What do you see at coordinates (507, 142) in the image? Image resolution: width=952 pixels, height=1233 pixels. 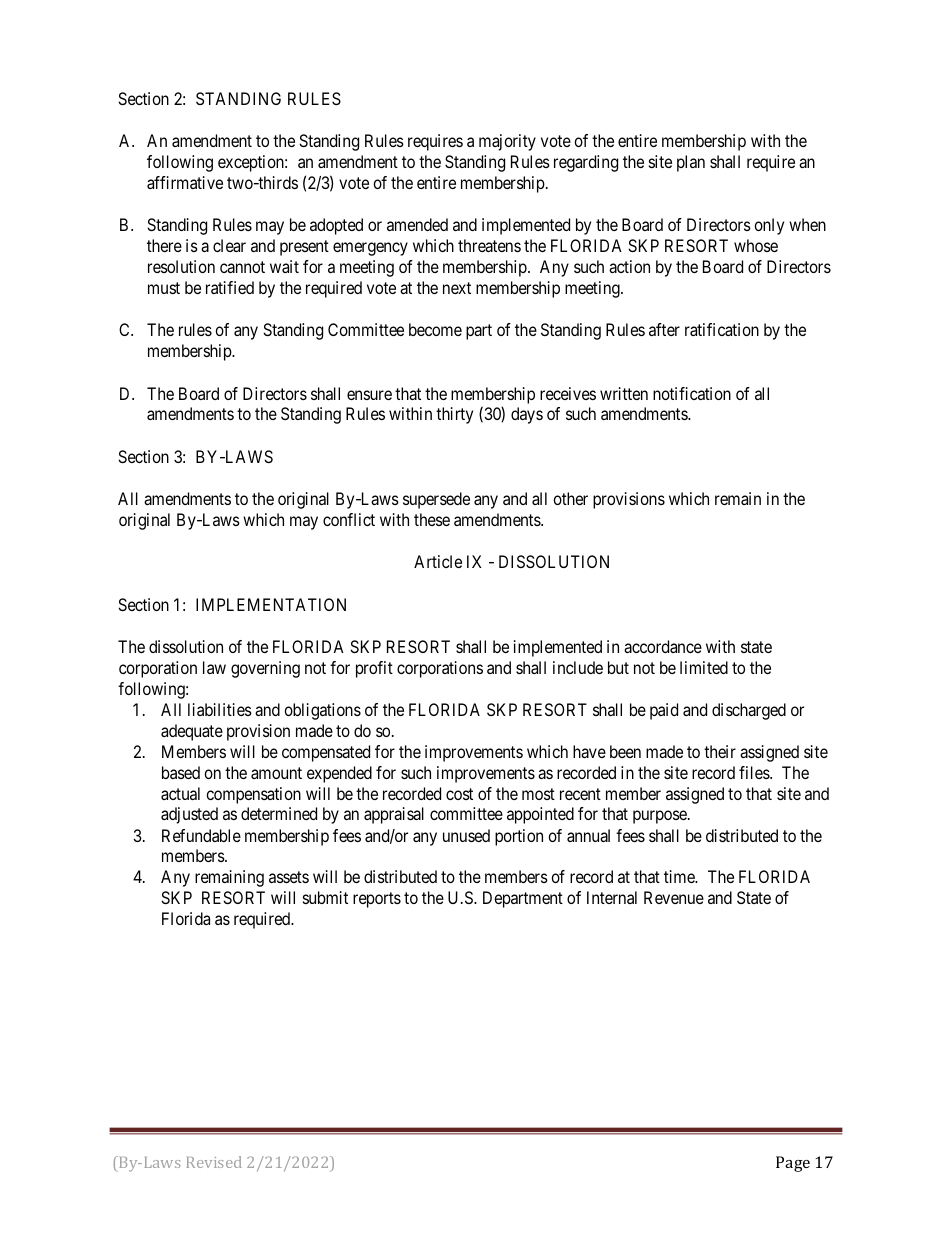 I see `majority` at bounding box center [507, 142].
